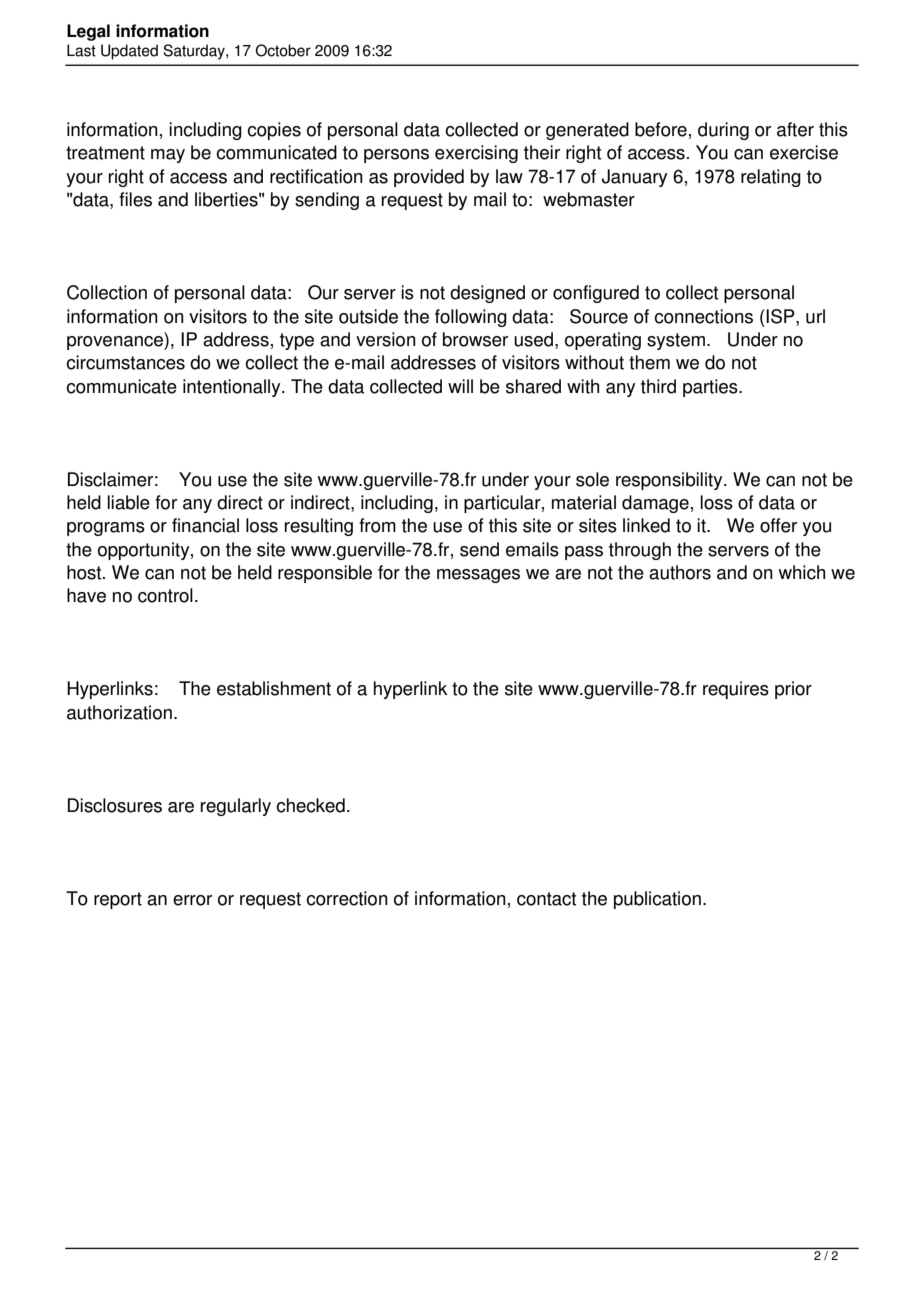 The height and width of the screenshot is (1308, 924). I want to click on Saturday, so click(195, 52).
